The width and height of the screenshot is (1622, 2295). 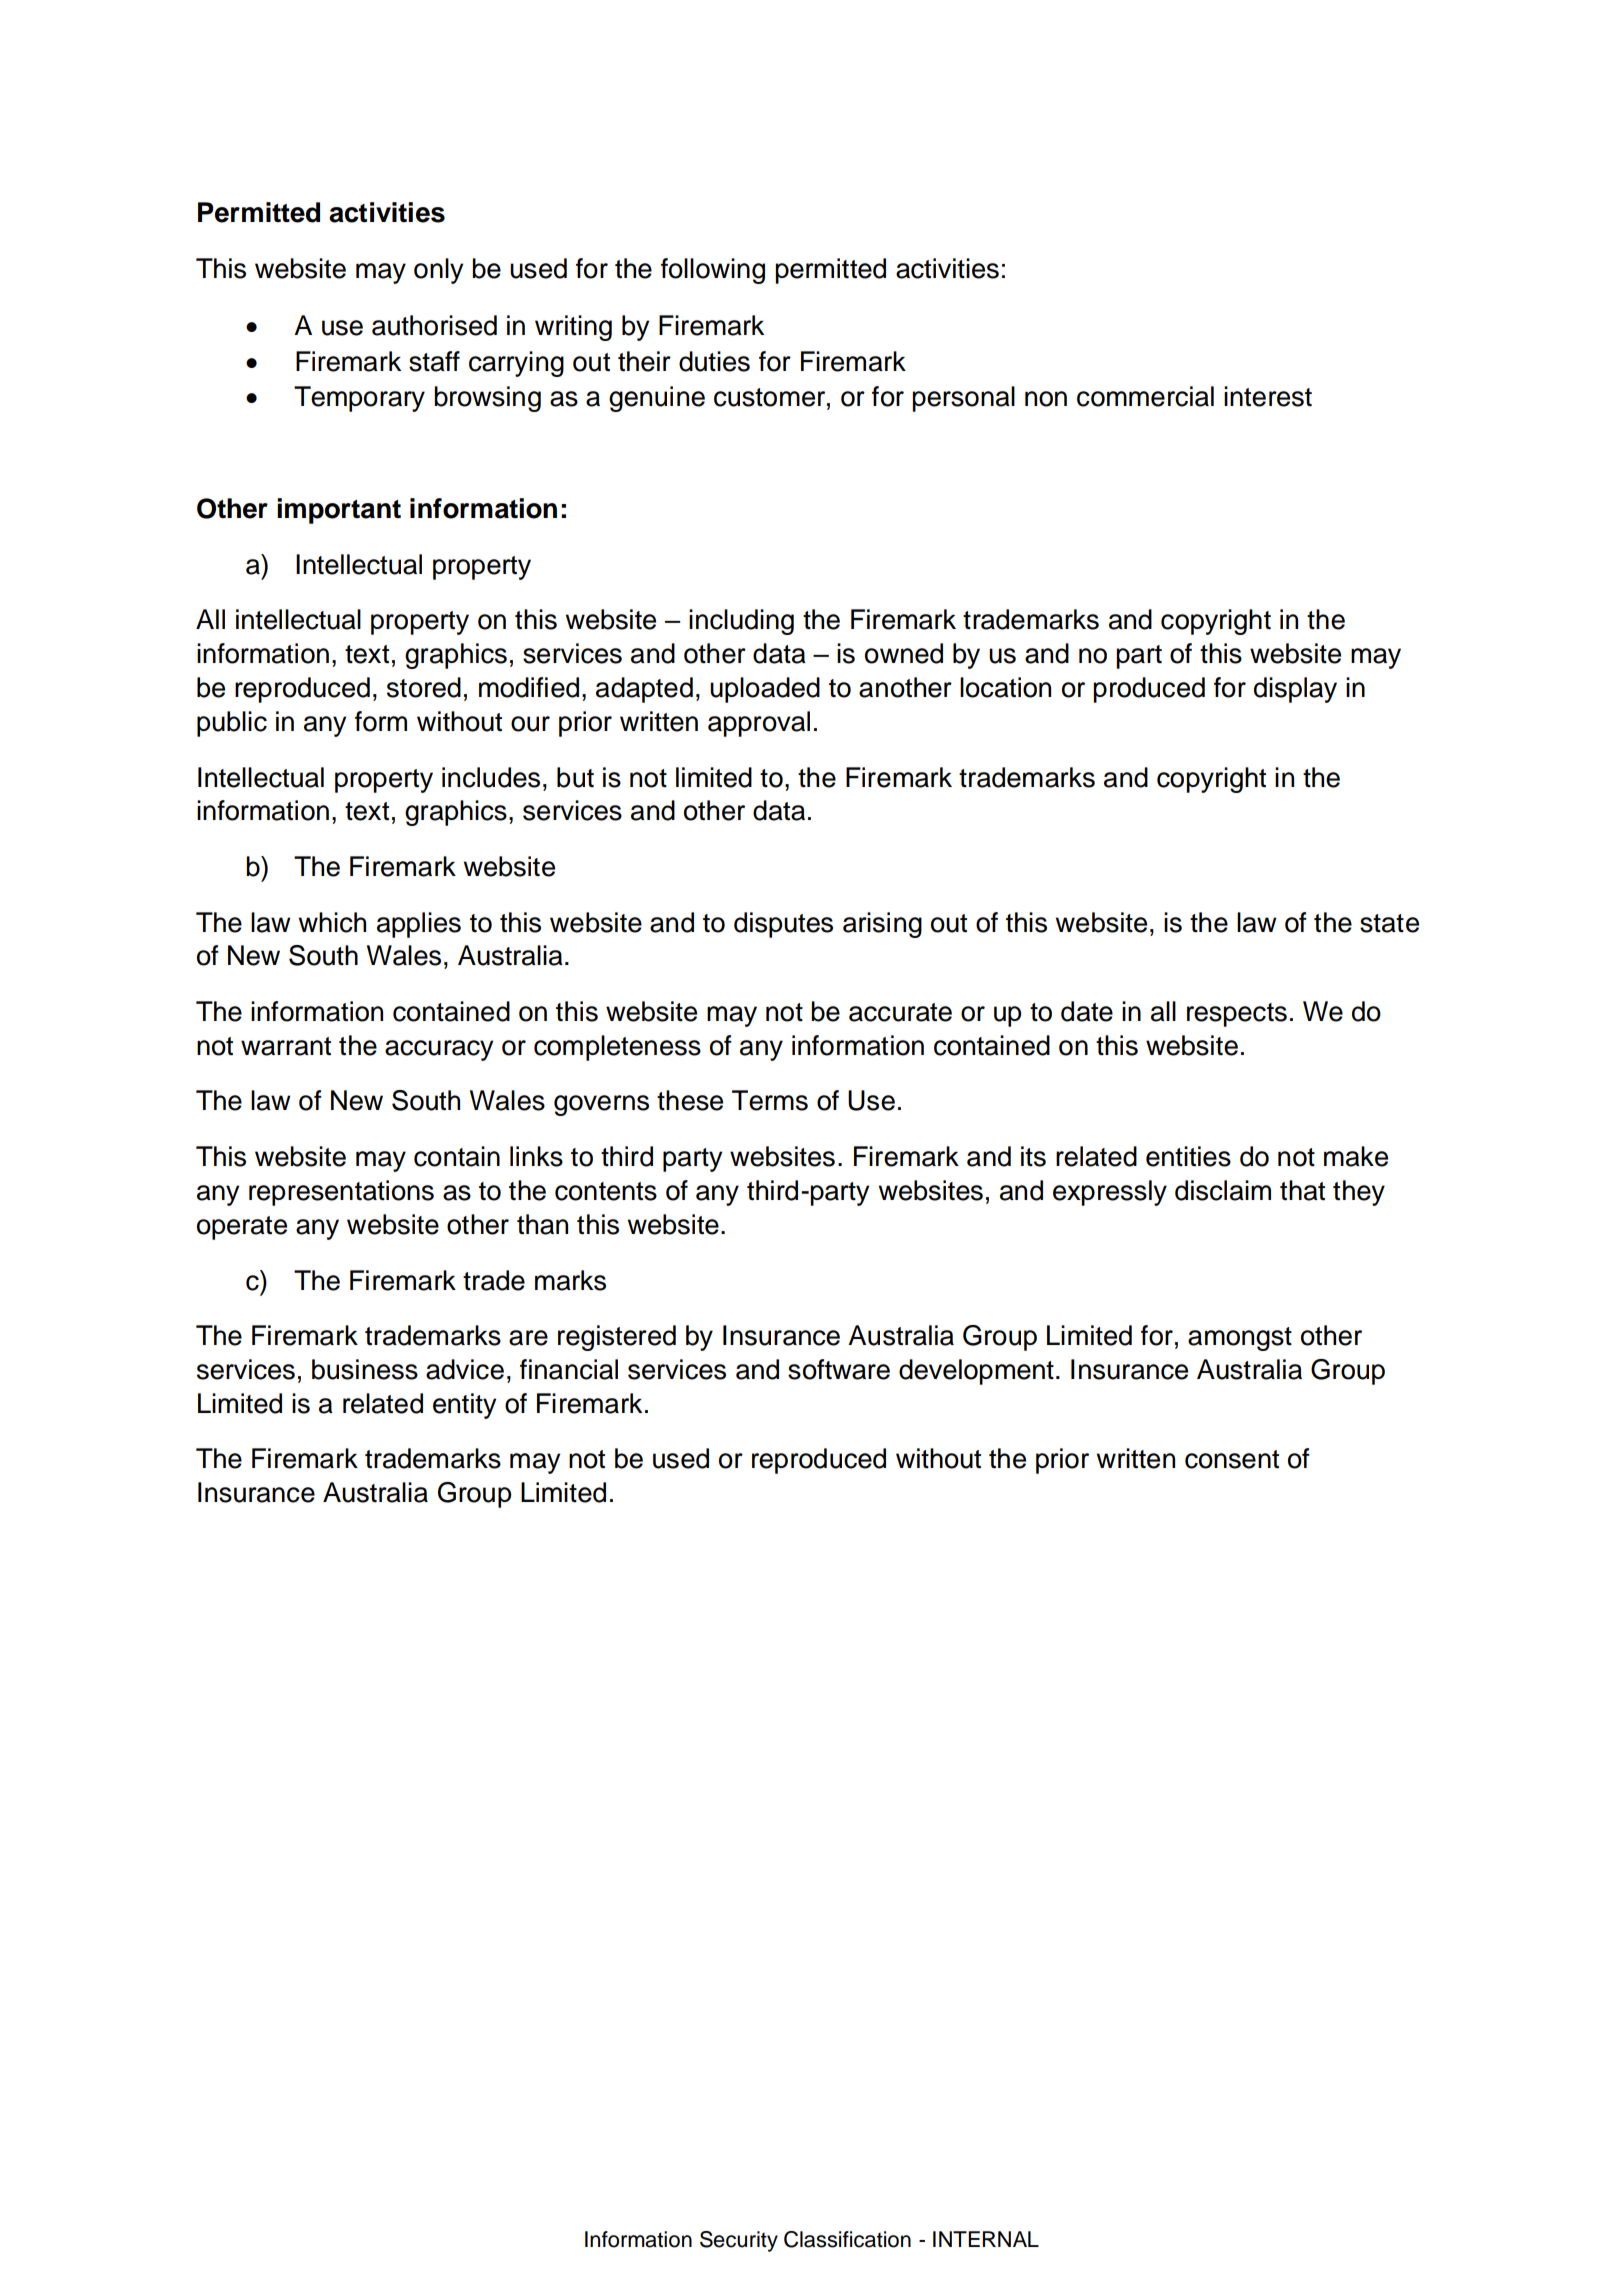 I want to click on Security, so click(x=739, y=2241).
